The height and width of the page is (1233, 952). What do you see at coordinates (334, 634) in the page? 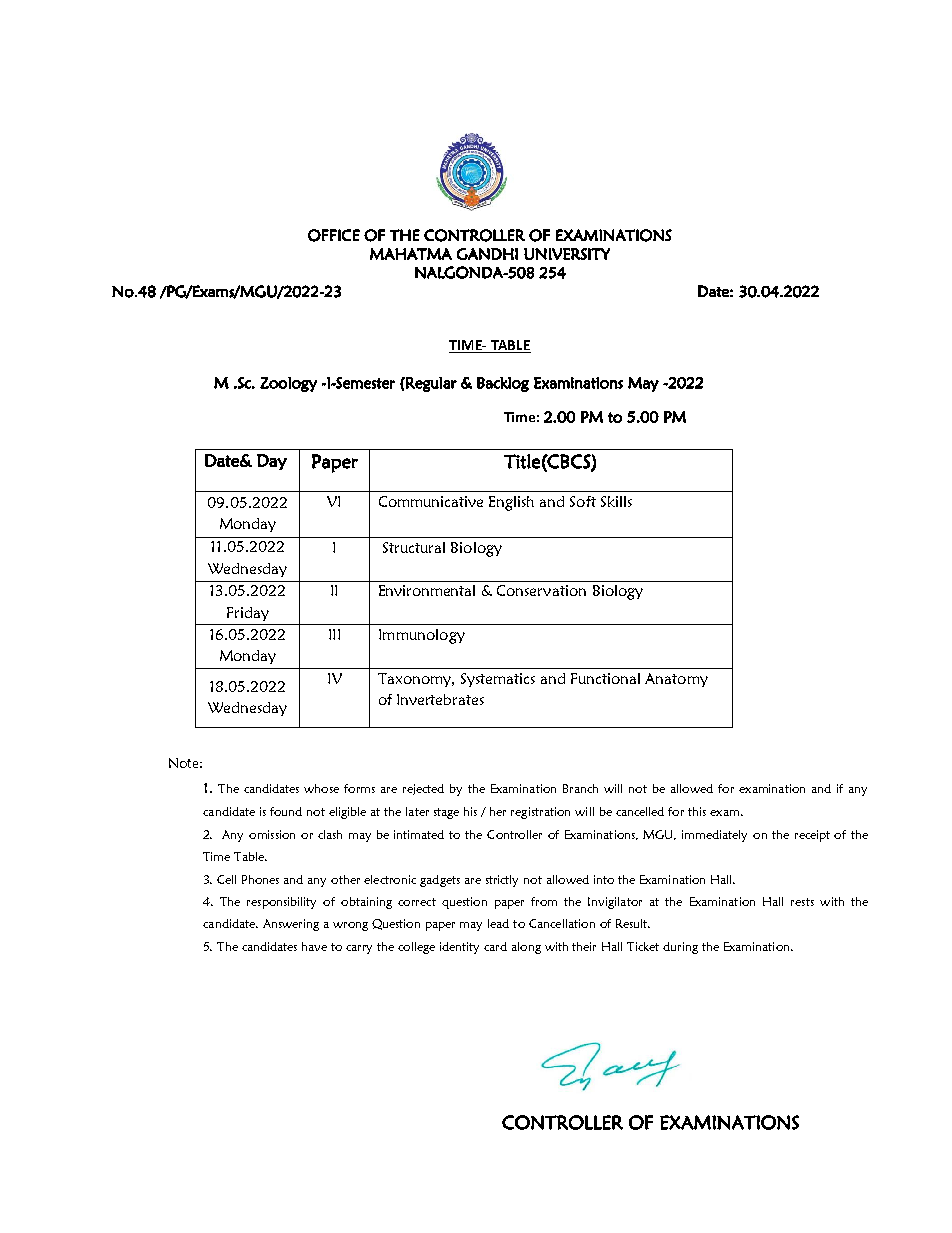
I see `III` at bounding box center [334, 634].
